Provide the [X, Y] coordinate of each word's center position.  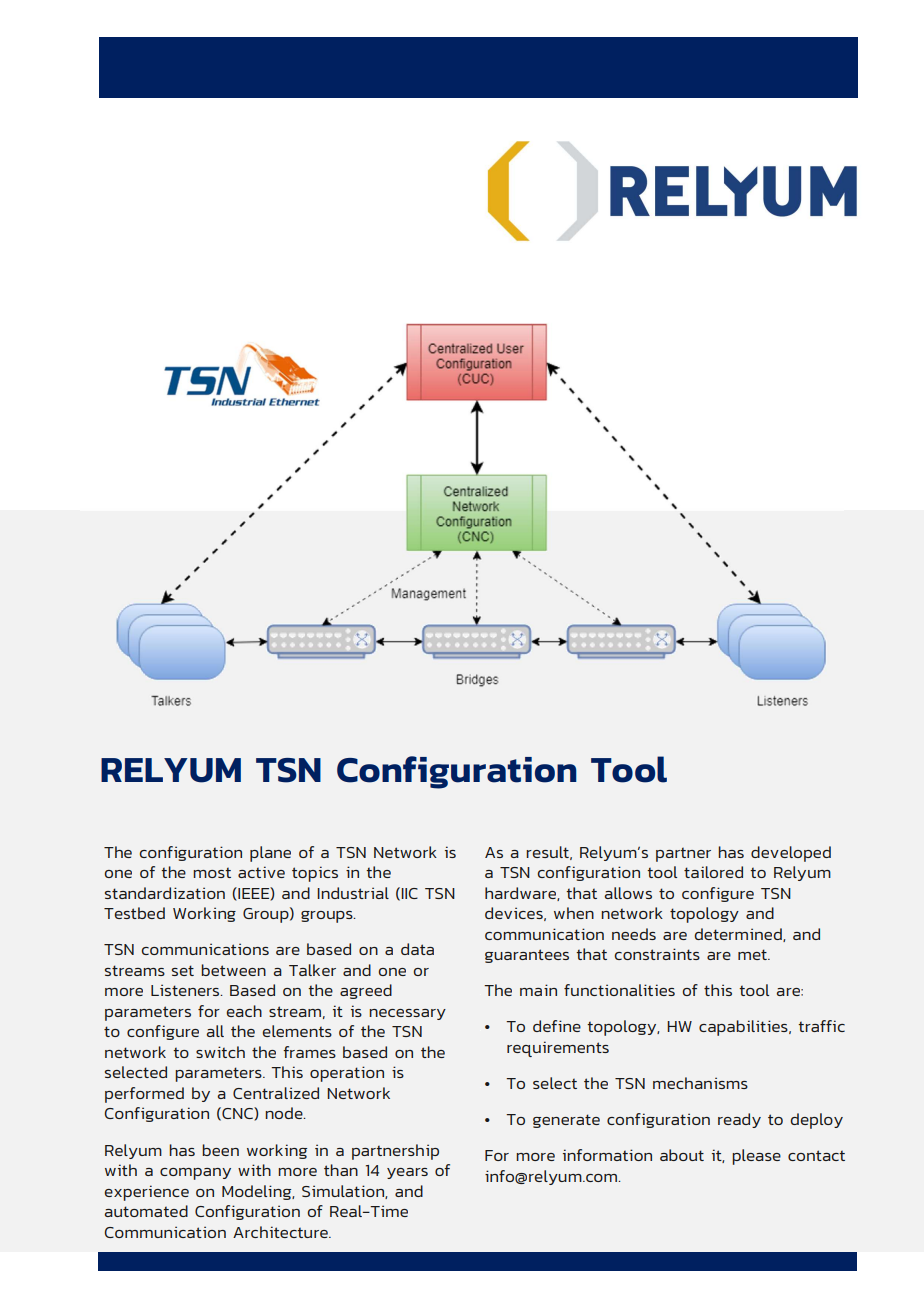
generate [566, 1121]
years [407, 1173]
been [220, 1150]
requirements [558, 1049]
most [212, 873]
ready [739, 1120]
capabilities [744, 1028]
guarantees [527, 956]
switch [220, 1052]
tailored [713, 872]
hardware [521, 894]
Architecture [281, 1232]
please [756, 1157]
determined [739, 935]
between [233, 970]
